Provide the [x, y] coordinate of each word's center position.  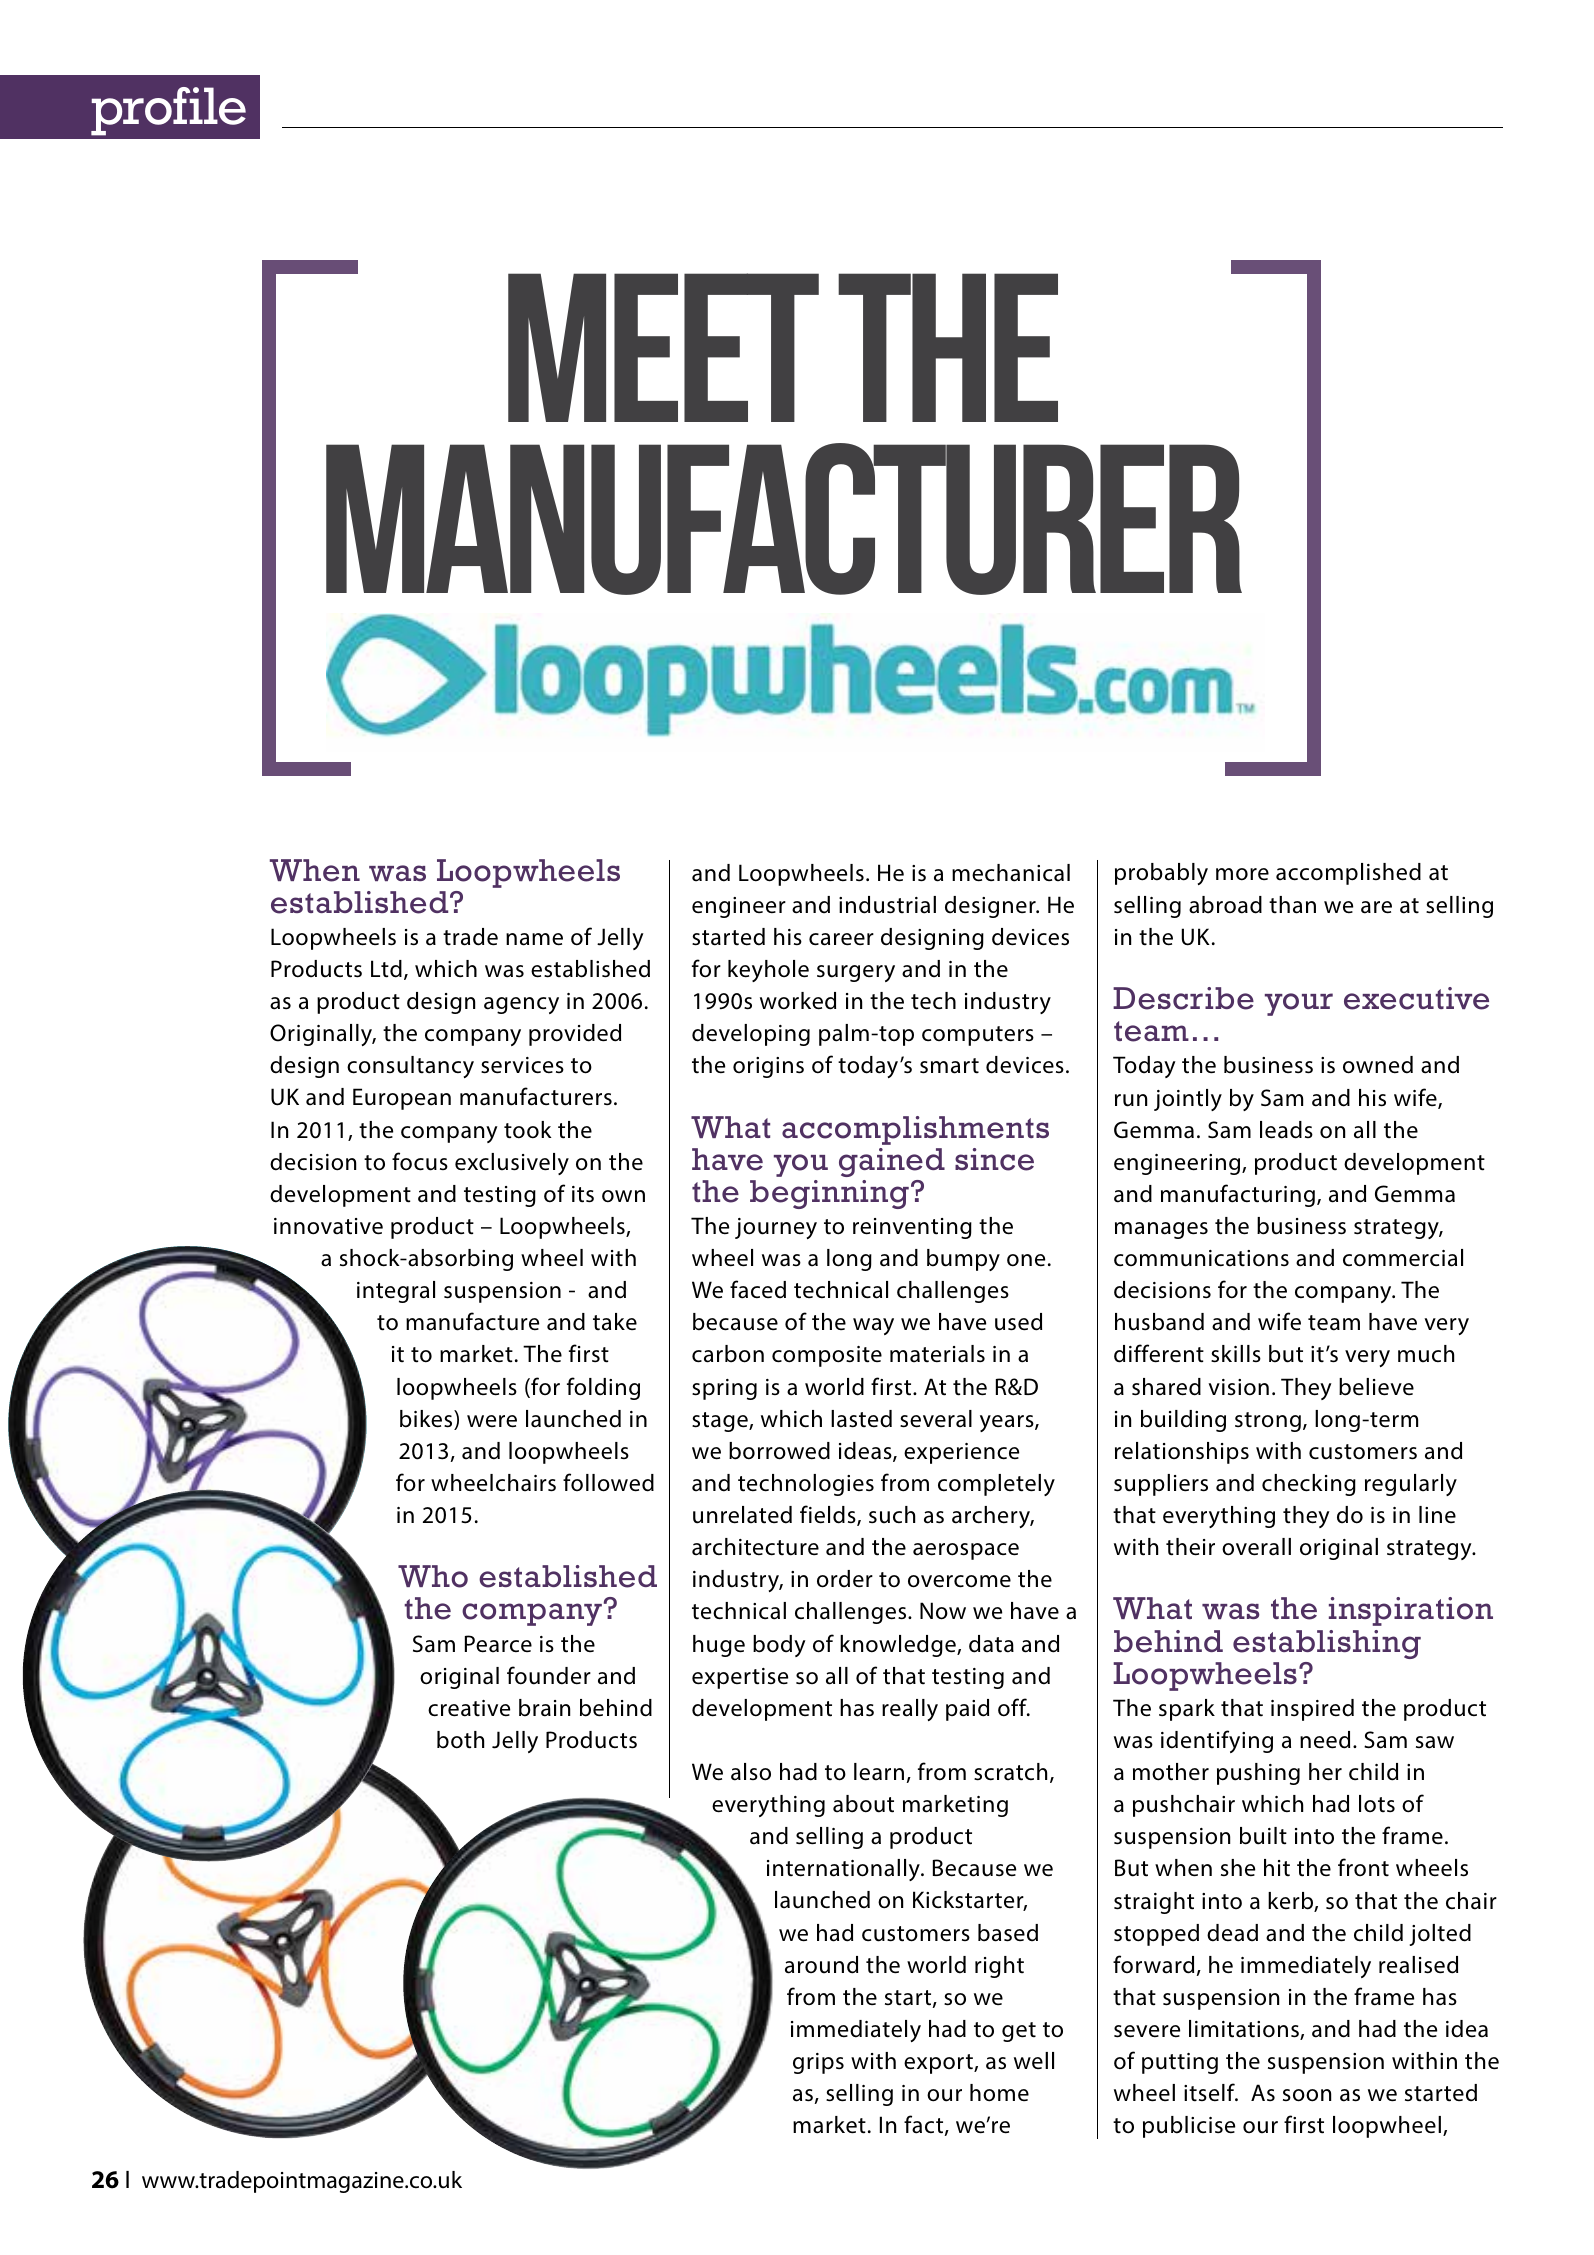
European [402, 1099]
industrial [887, 905]
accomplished [1348, 874]
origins [768, 1067]
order [845, 1579]
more [1242, 874]
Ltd [386, 969]
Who [433, 1576]
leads [1286, 1130]
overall [1256, 1547]
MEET [663, 347]
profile [168, 111]
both [460, 1740]
